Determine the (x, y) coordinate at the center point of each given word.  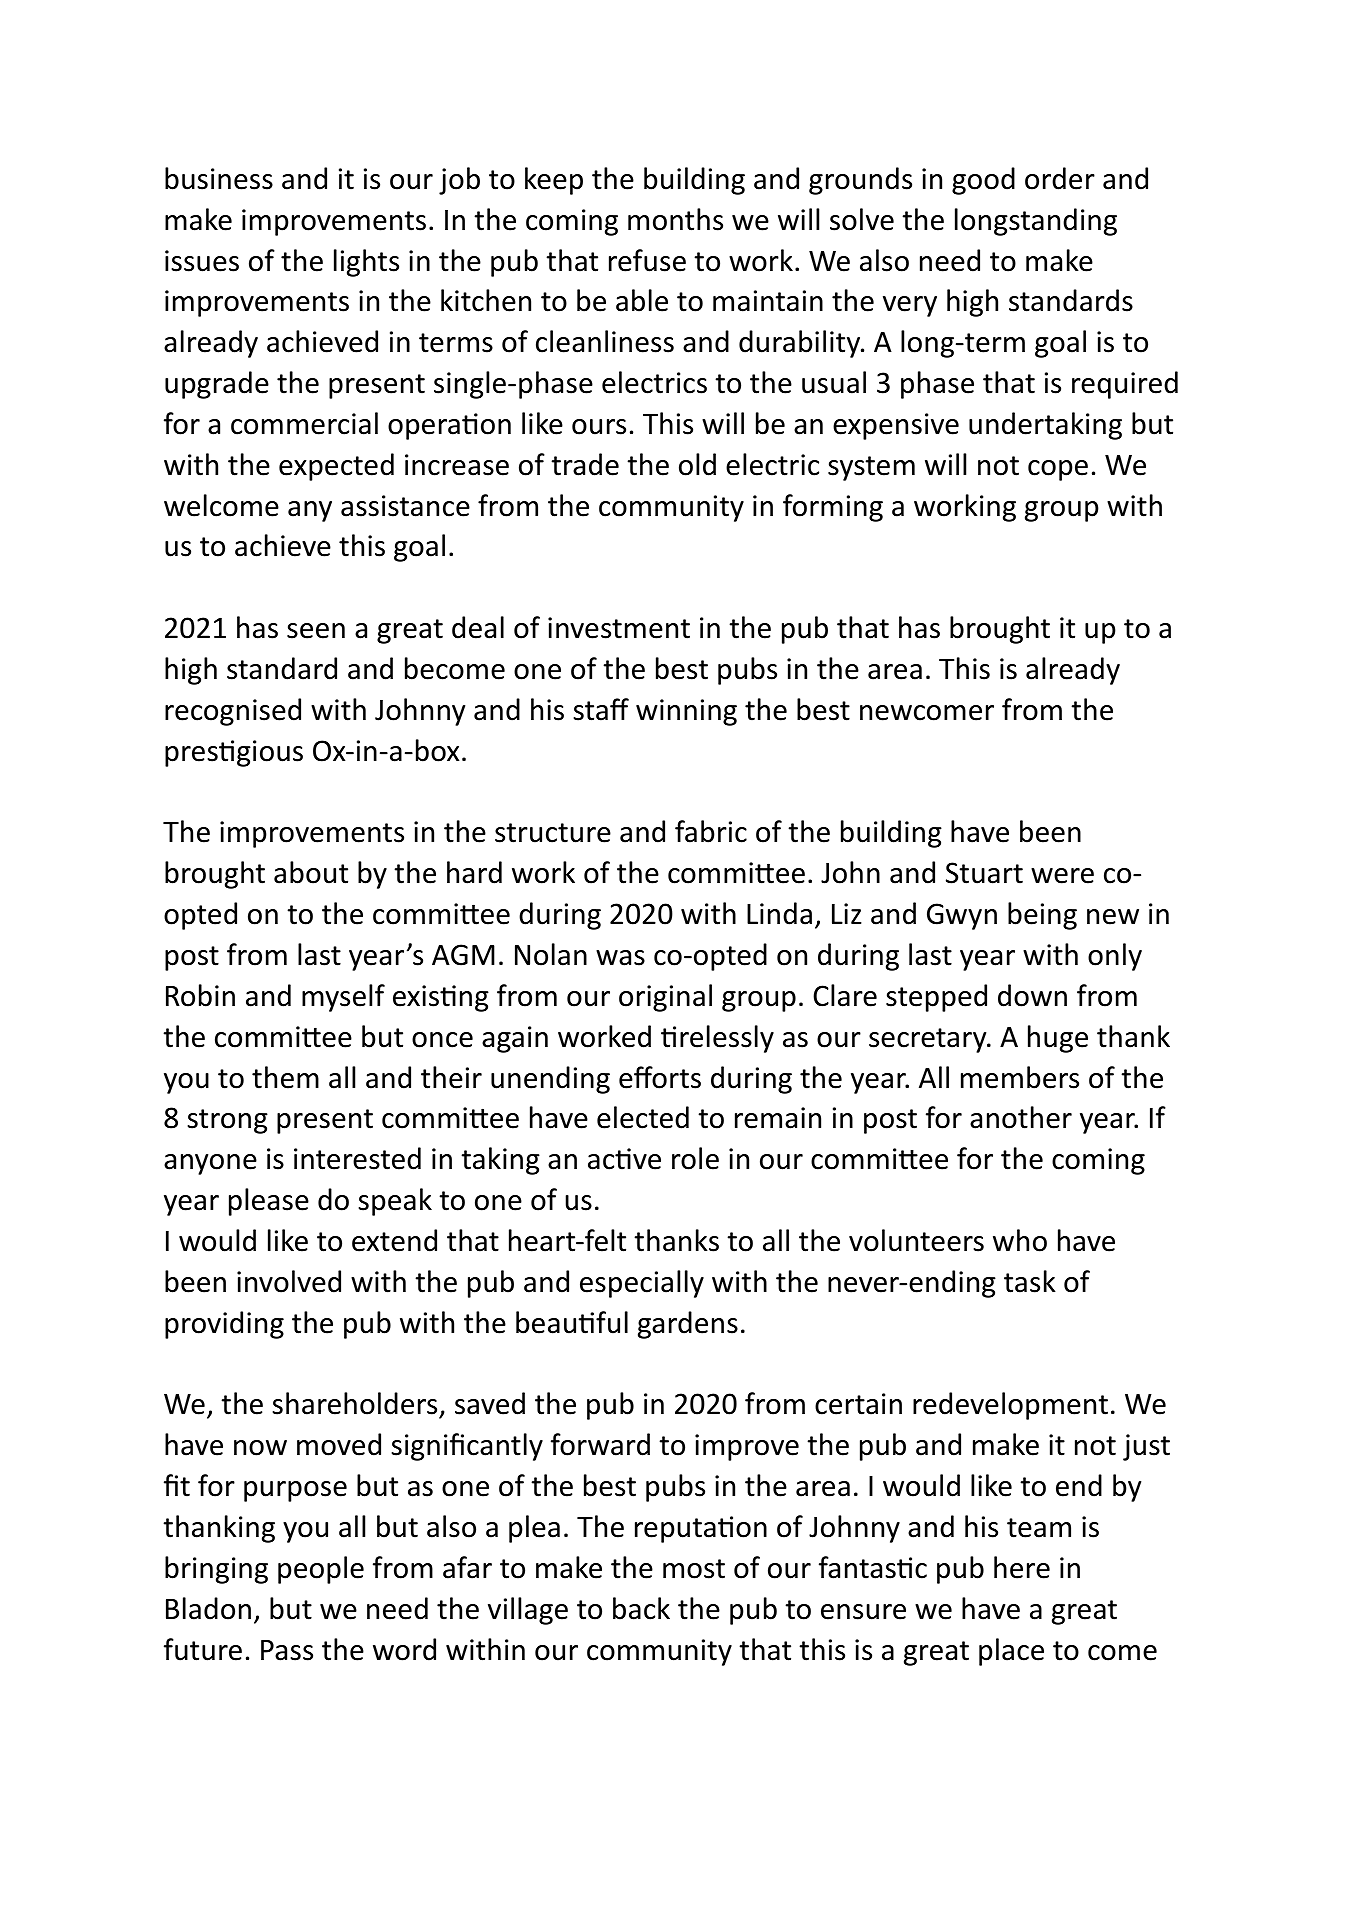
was (620, 958)
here (1022, 1567)
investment (619, 628)
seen (316, 631)
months (675, 219)
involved (289, 1281)
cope (1058, 470)
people (321, 1570)
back (641, 1608)
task (1030, 1281)
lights (366, 263)
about (311, 872)
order (1060, 178)
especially (642, 1284)
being (1042, 916)
